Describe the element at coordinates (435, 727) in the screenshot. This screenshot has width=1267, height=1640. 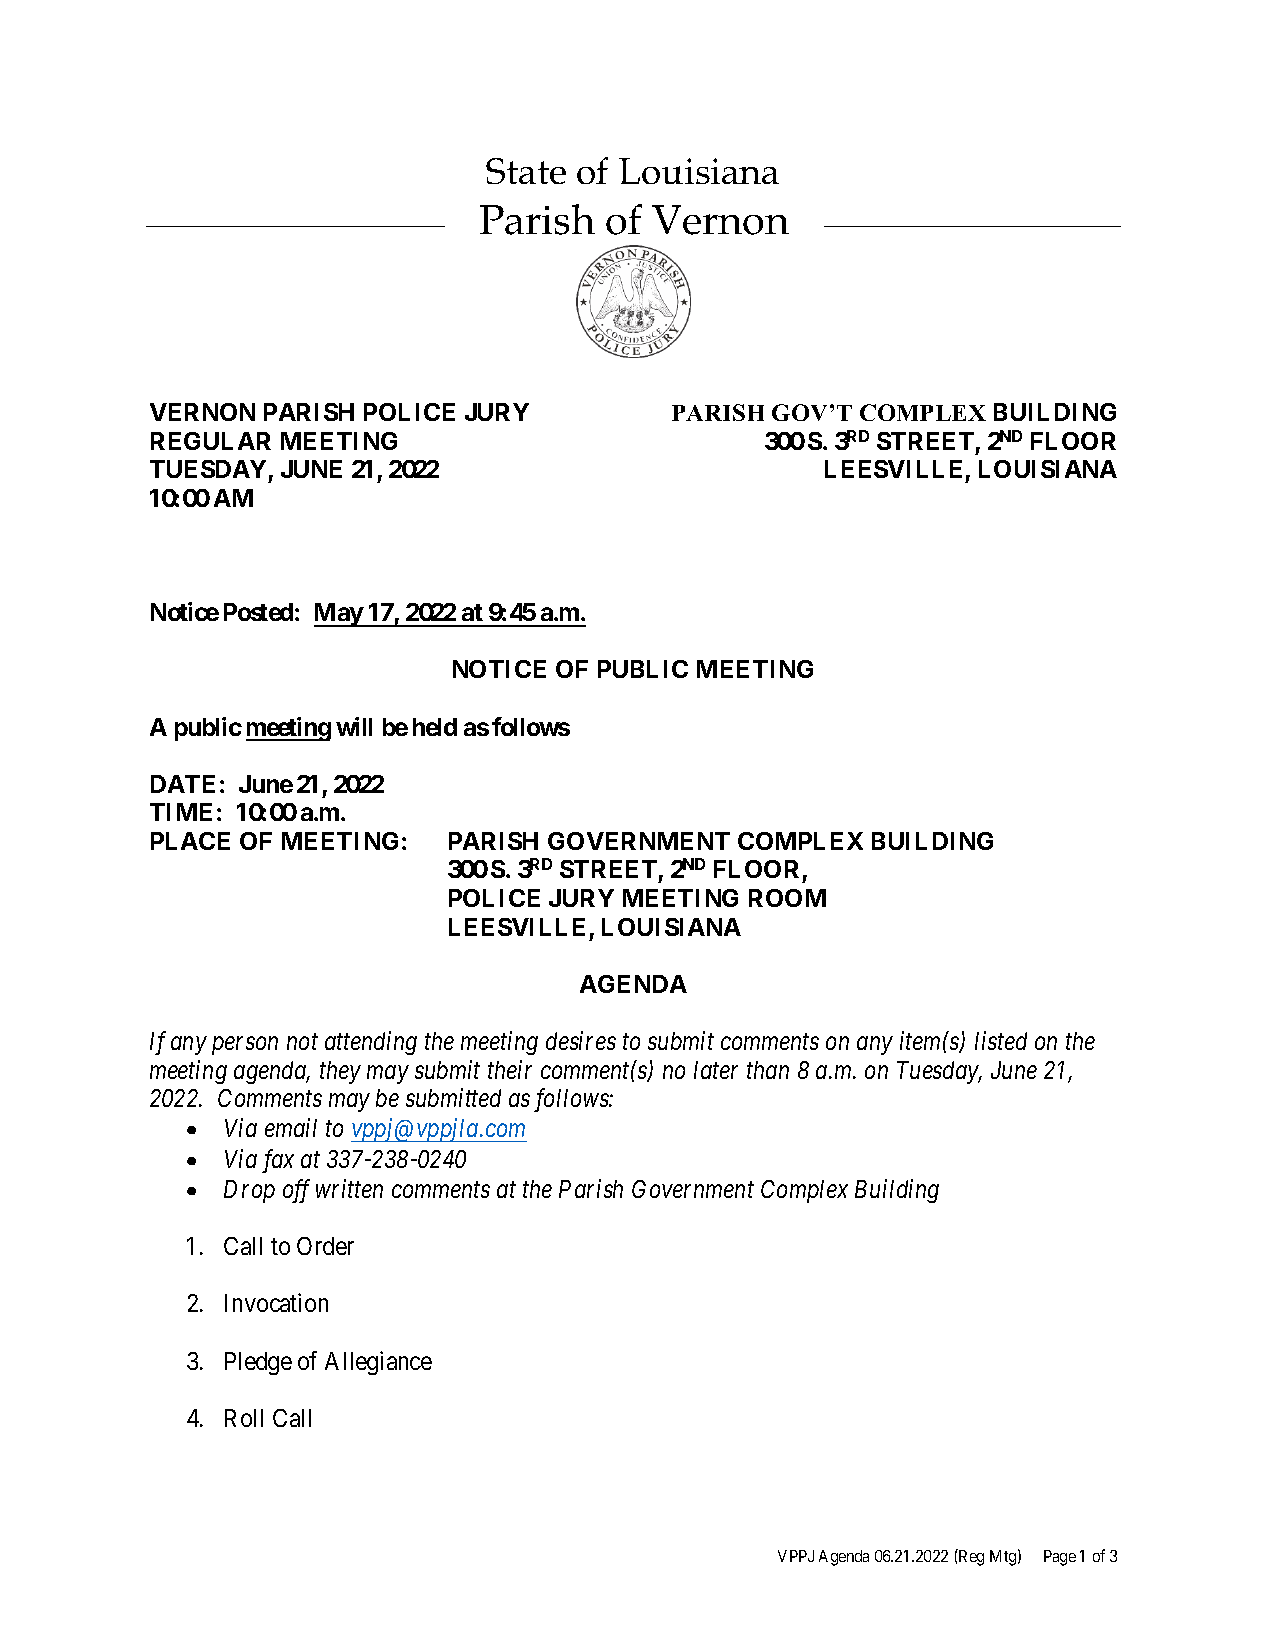
I see `held` at that location.
